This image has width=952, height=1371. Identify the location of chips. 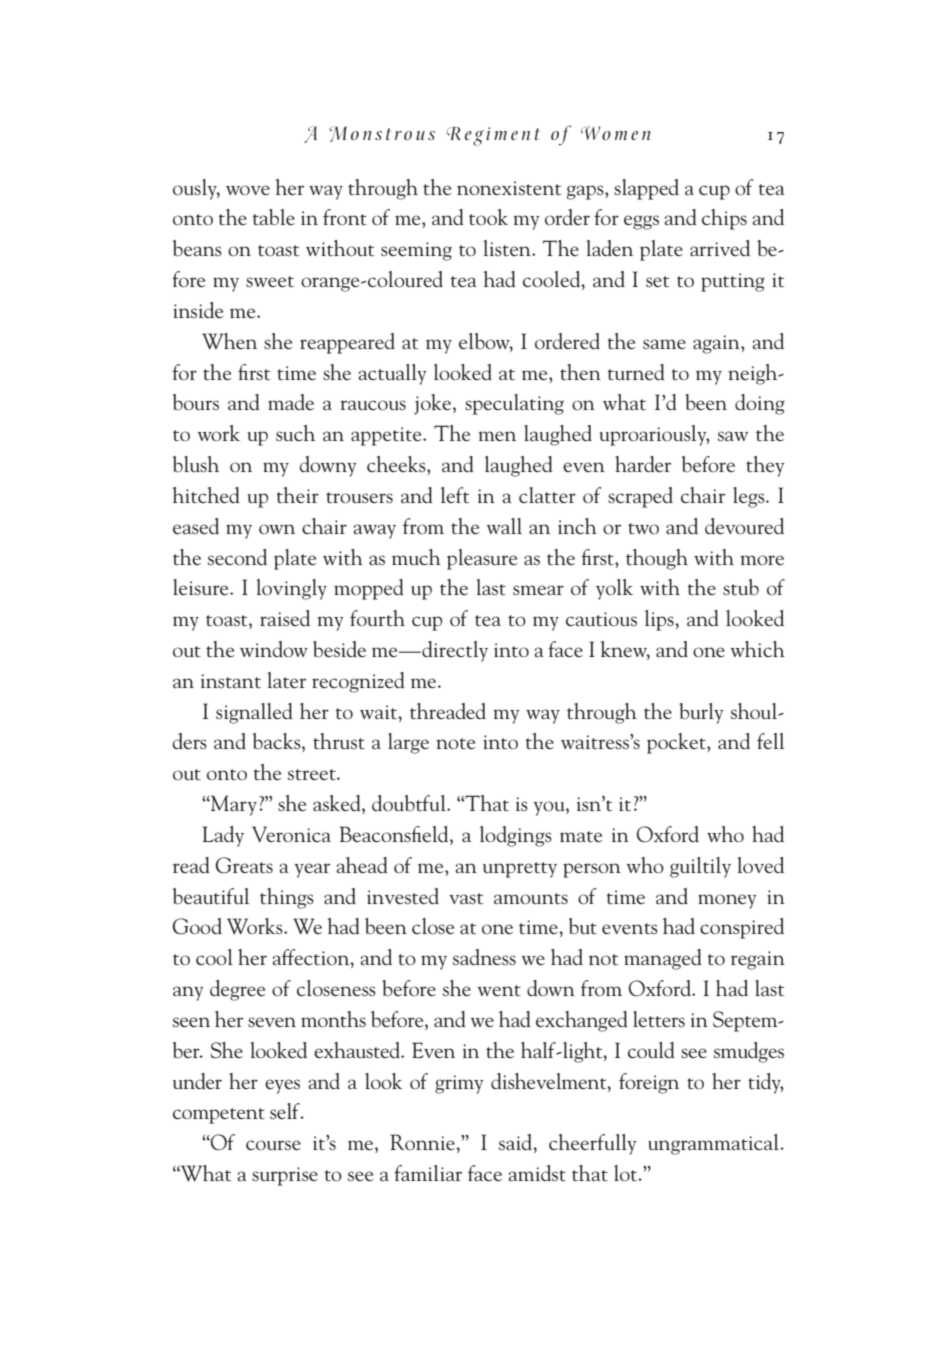
(724, 219).
